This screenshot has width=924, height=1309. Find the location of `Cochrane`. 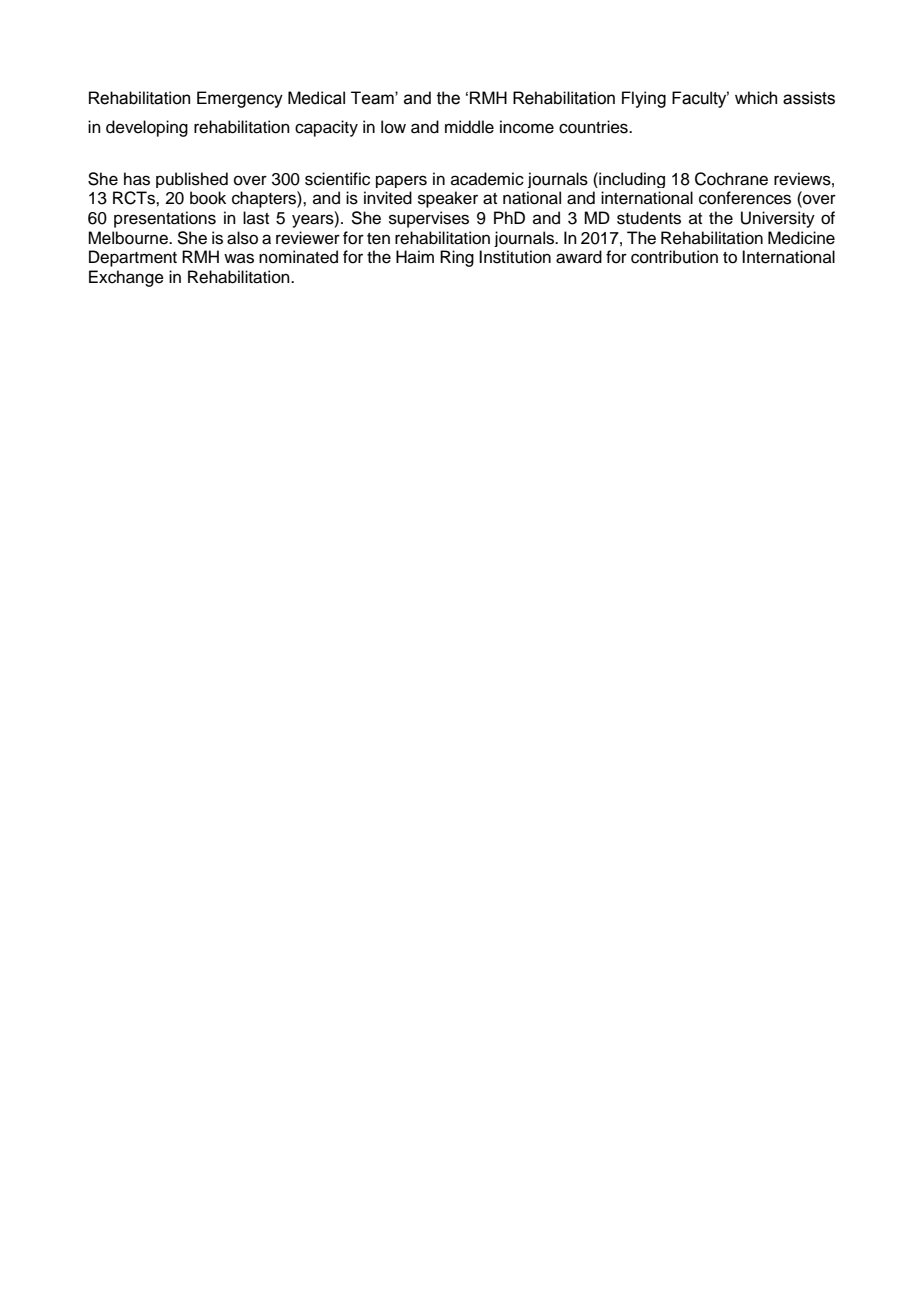

Cochrane is located at coordinates (731, 179).
